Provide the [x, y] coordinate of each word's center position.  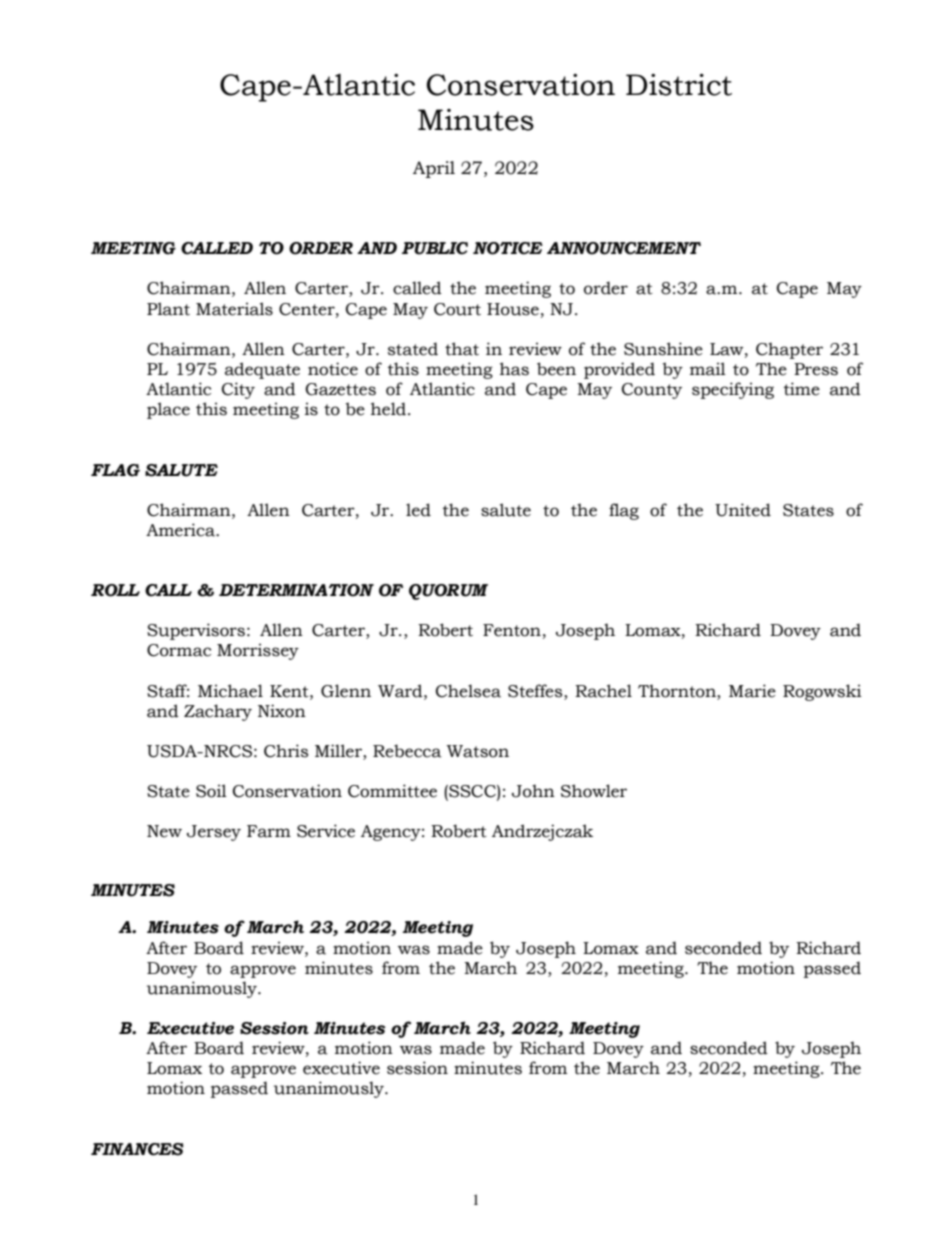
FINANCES [137, 1149]
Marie [752, 691]
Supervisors [196, 631]
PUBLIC [435, 248]
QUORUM [448, 592]
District [679, 85]
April [434, 169]
